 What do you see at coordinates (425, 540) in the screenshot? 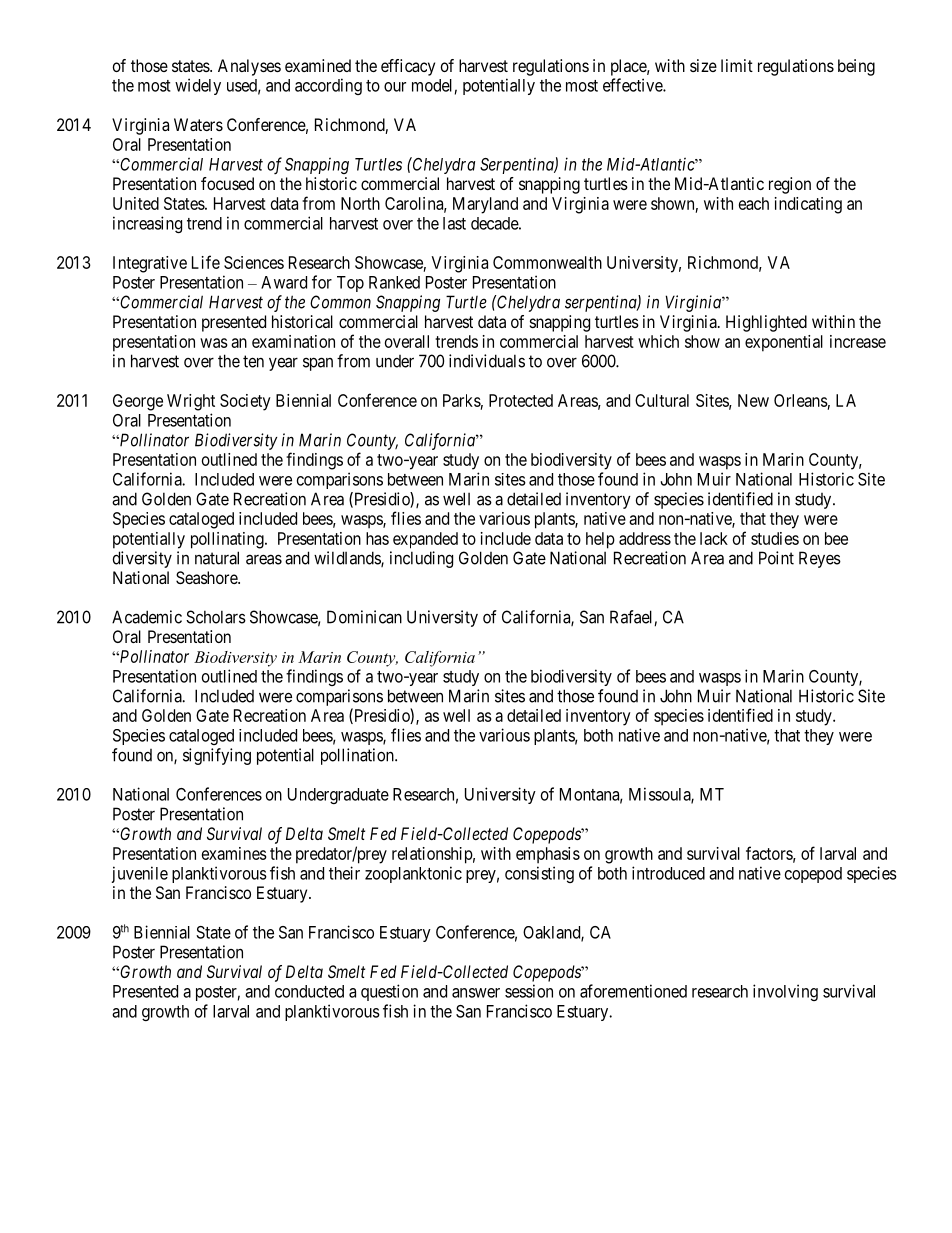
I see `expanded` at bounding box center [425, 540].
